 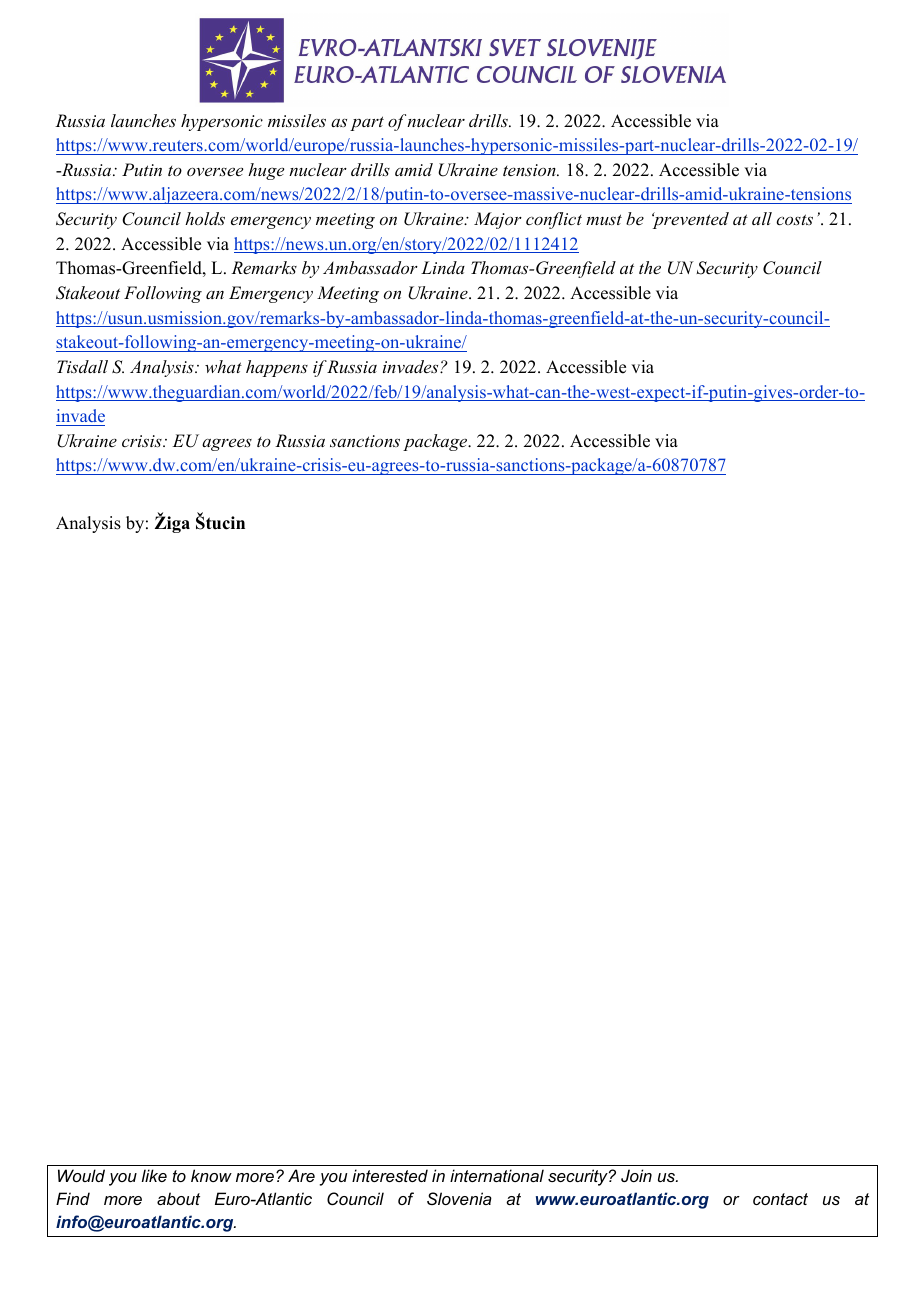 What do you see at coordinates (459, 1198) in the document?
I see `Slovenia` at bounding box center [459, 1198].
